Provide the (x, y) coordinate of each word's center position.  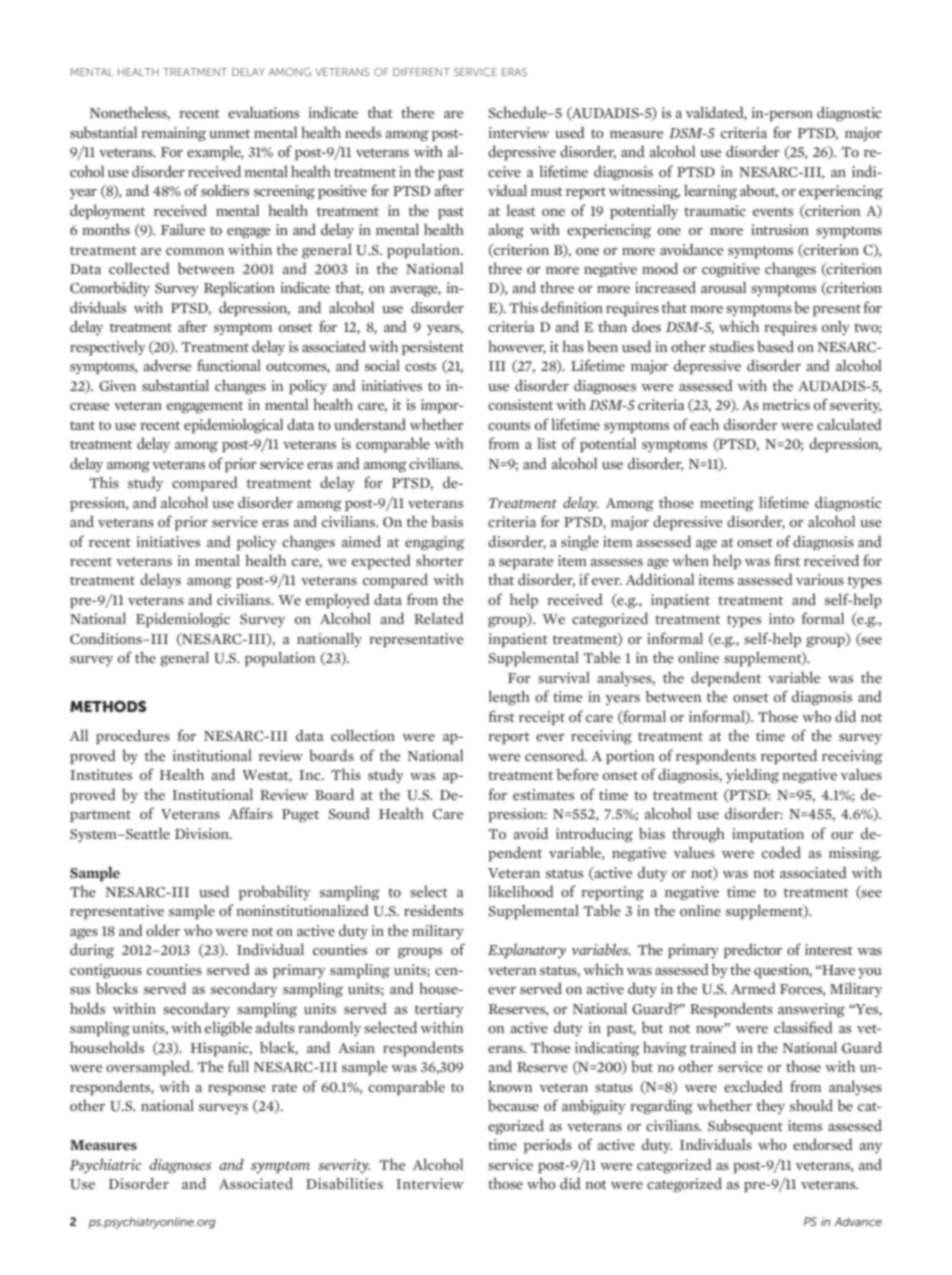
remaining (173, 134)
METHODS (108, 706)
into (781, 619)
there (418, 112)
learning (710, 192)
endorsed (823, 1144)
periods (548, 1146)
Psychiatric (105, 1166)
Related (439, 618)
